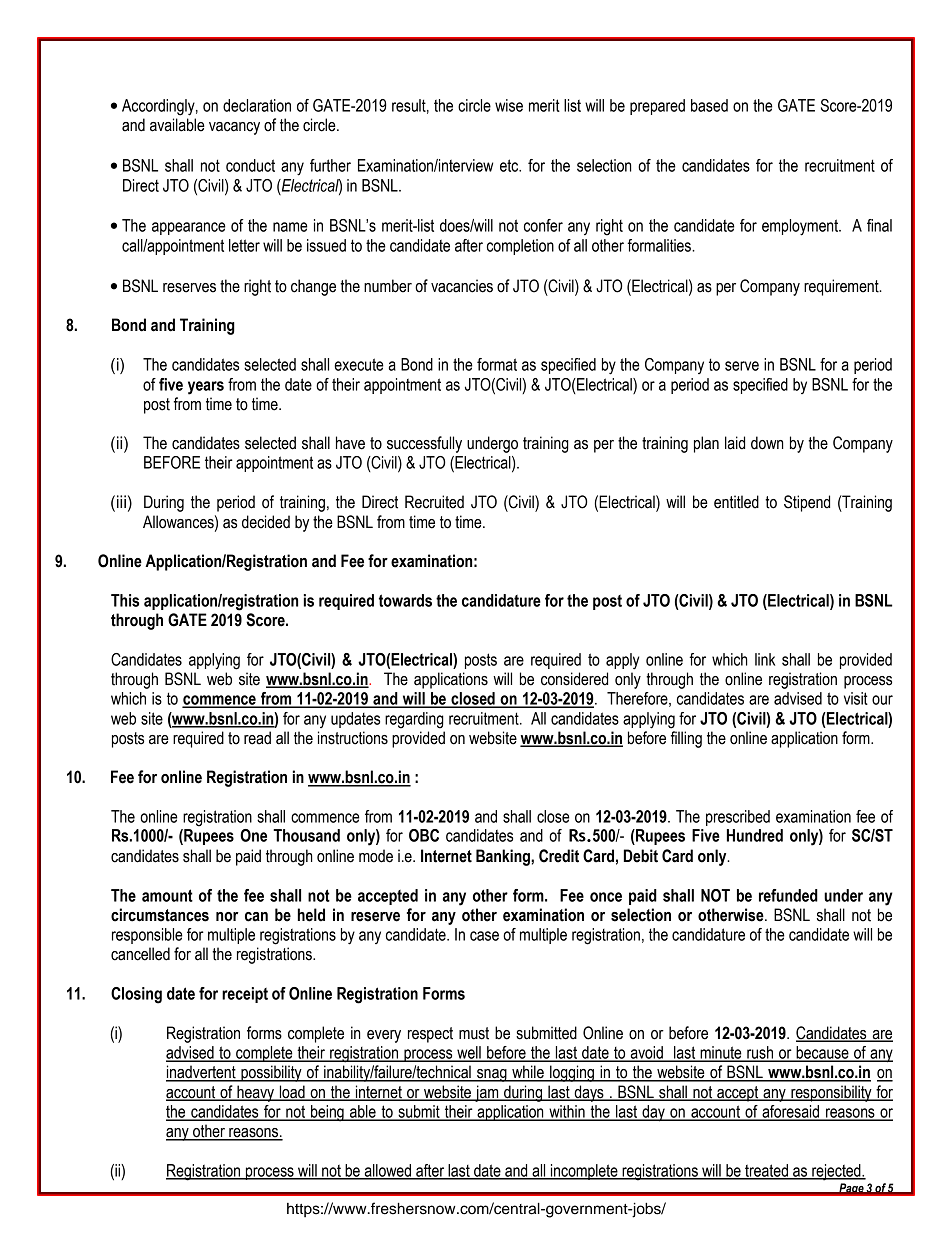  Describe the element at coordinates (510, 165) in the page. I see `etc` at that location.
